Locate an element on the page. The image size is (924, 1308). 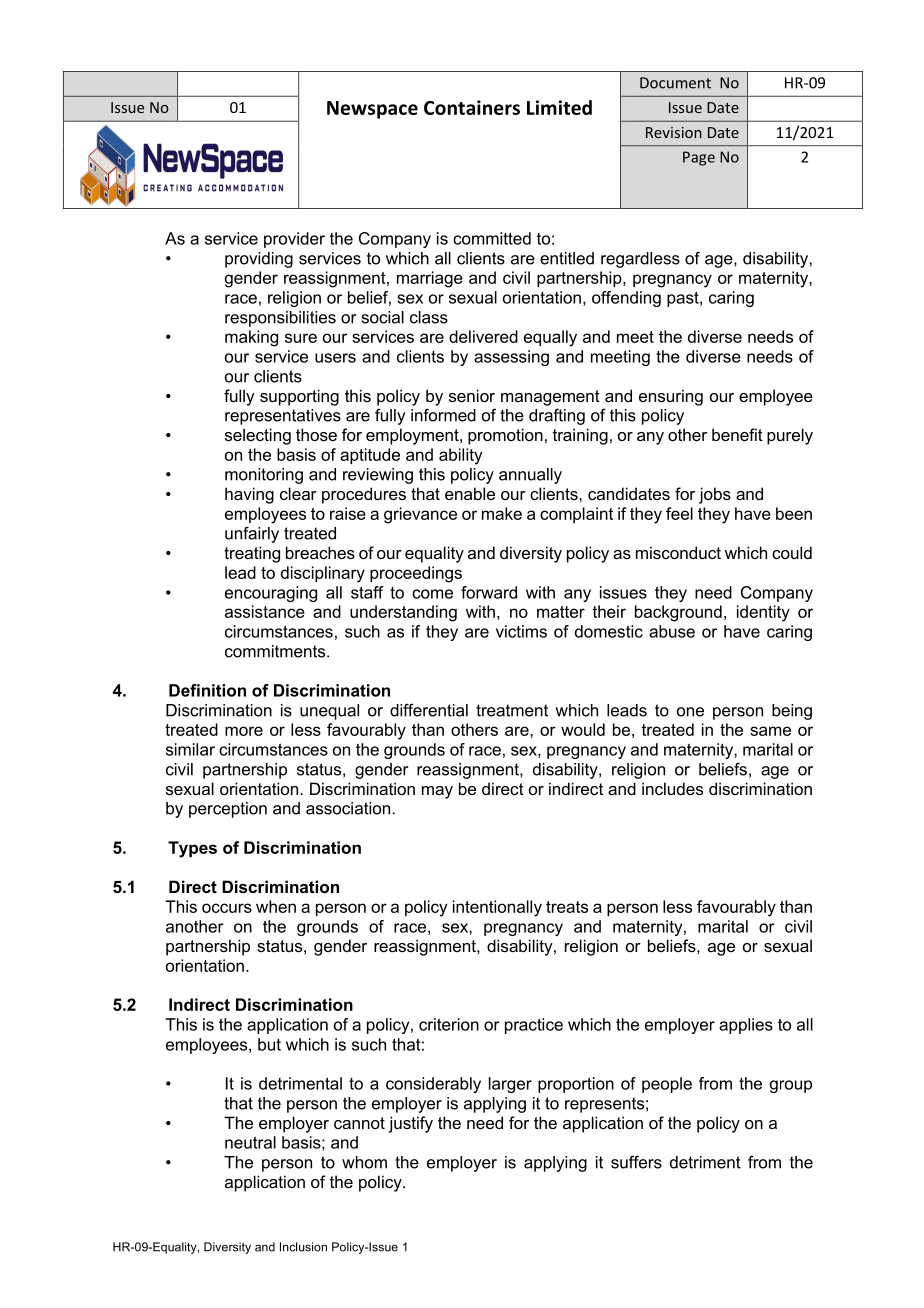
Containers is located at coordinates (472, 107).
